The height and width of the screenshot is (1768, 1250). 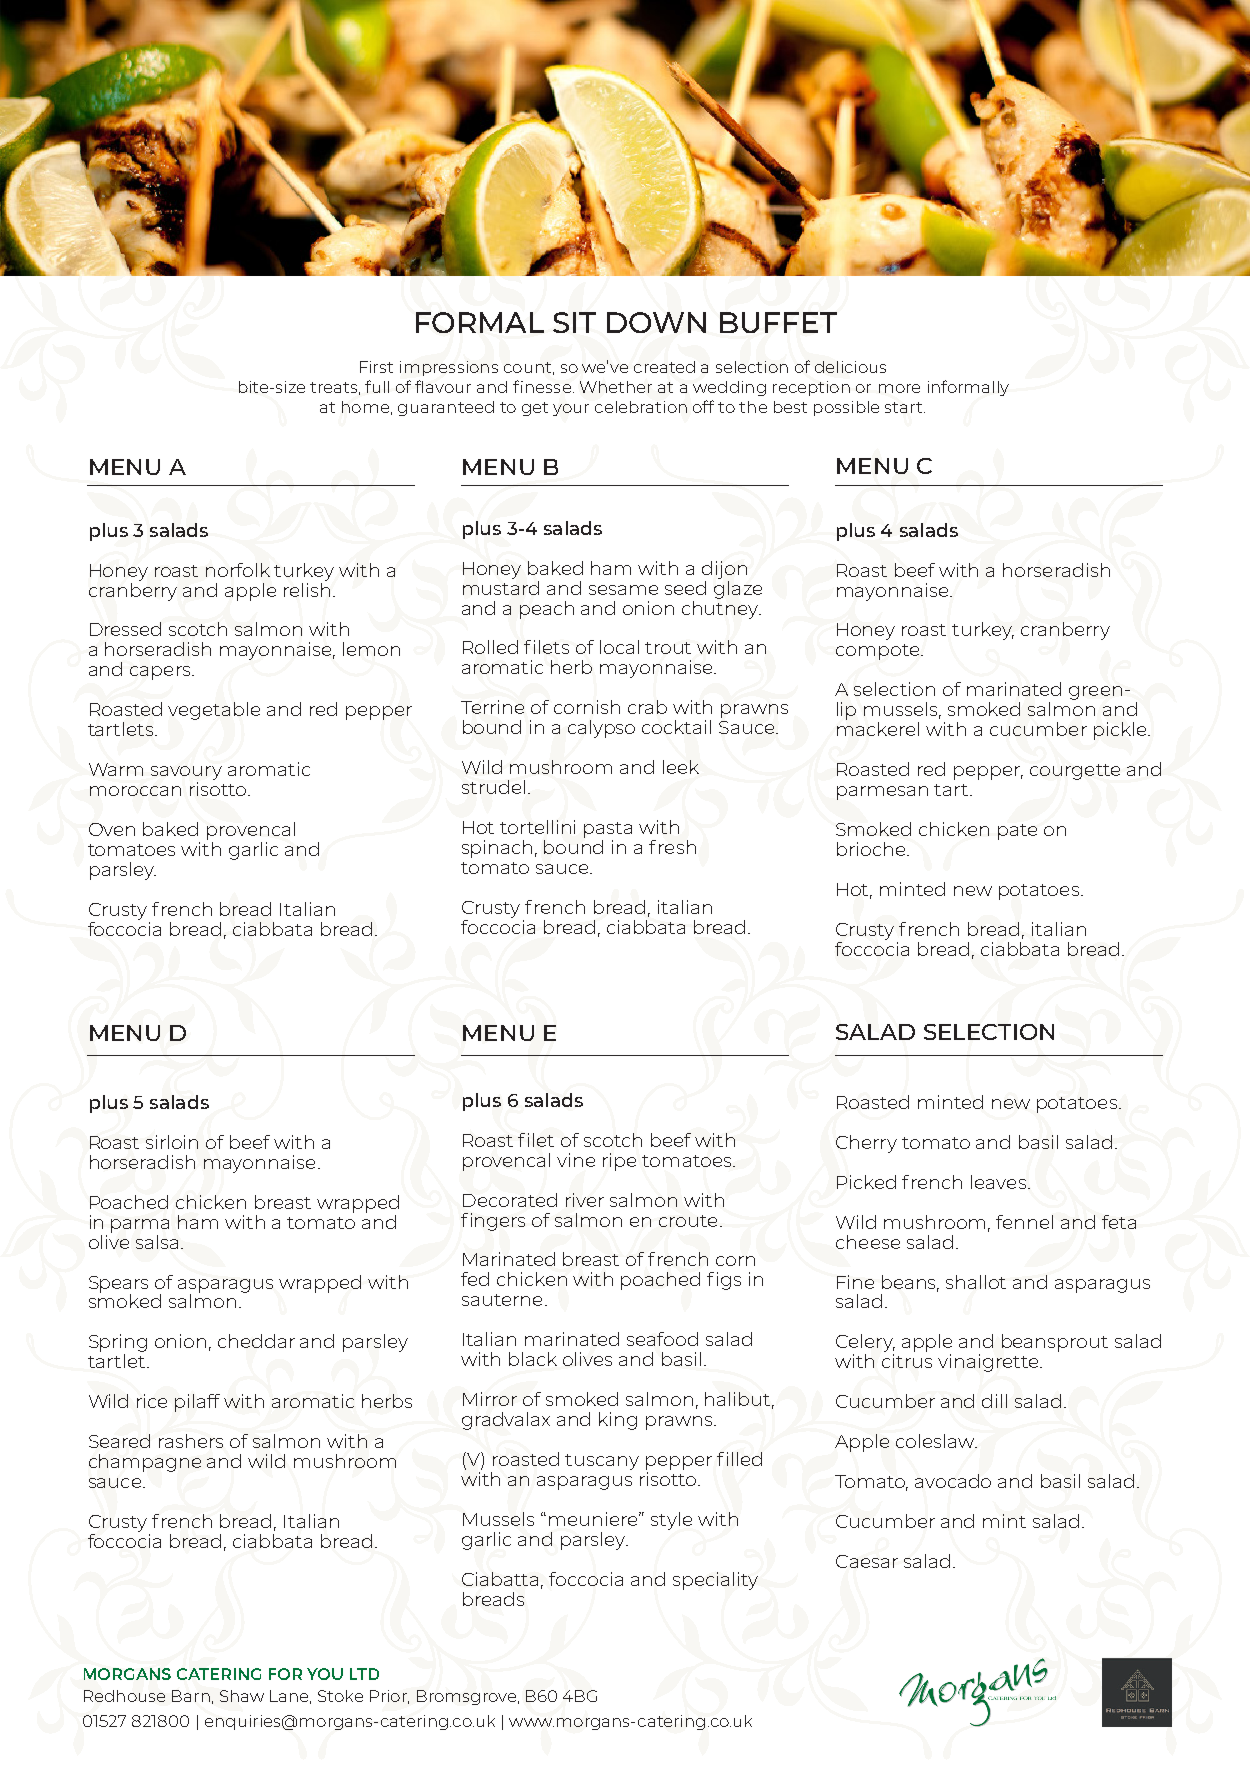 I want to click on Shaw, so click(x=242, y=1696).
